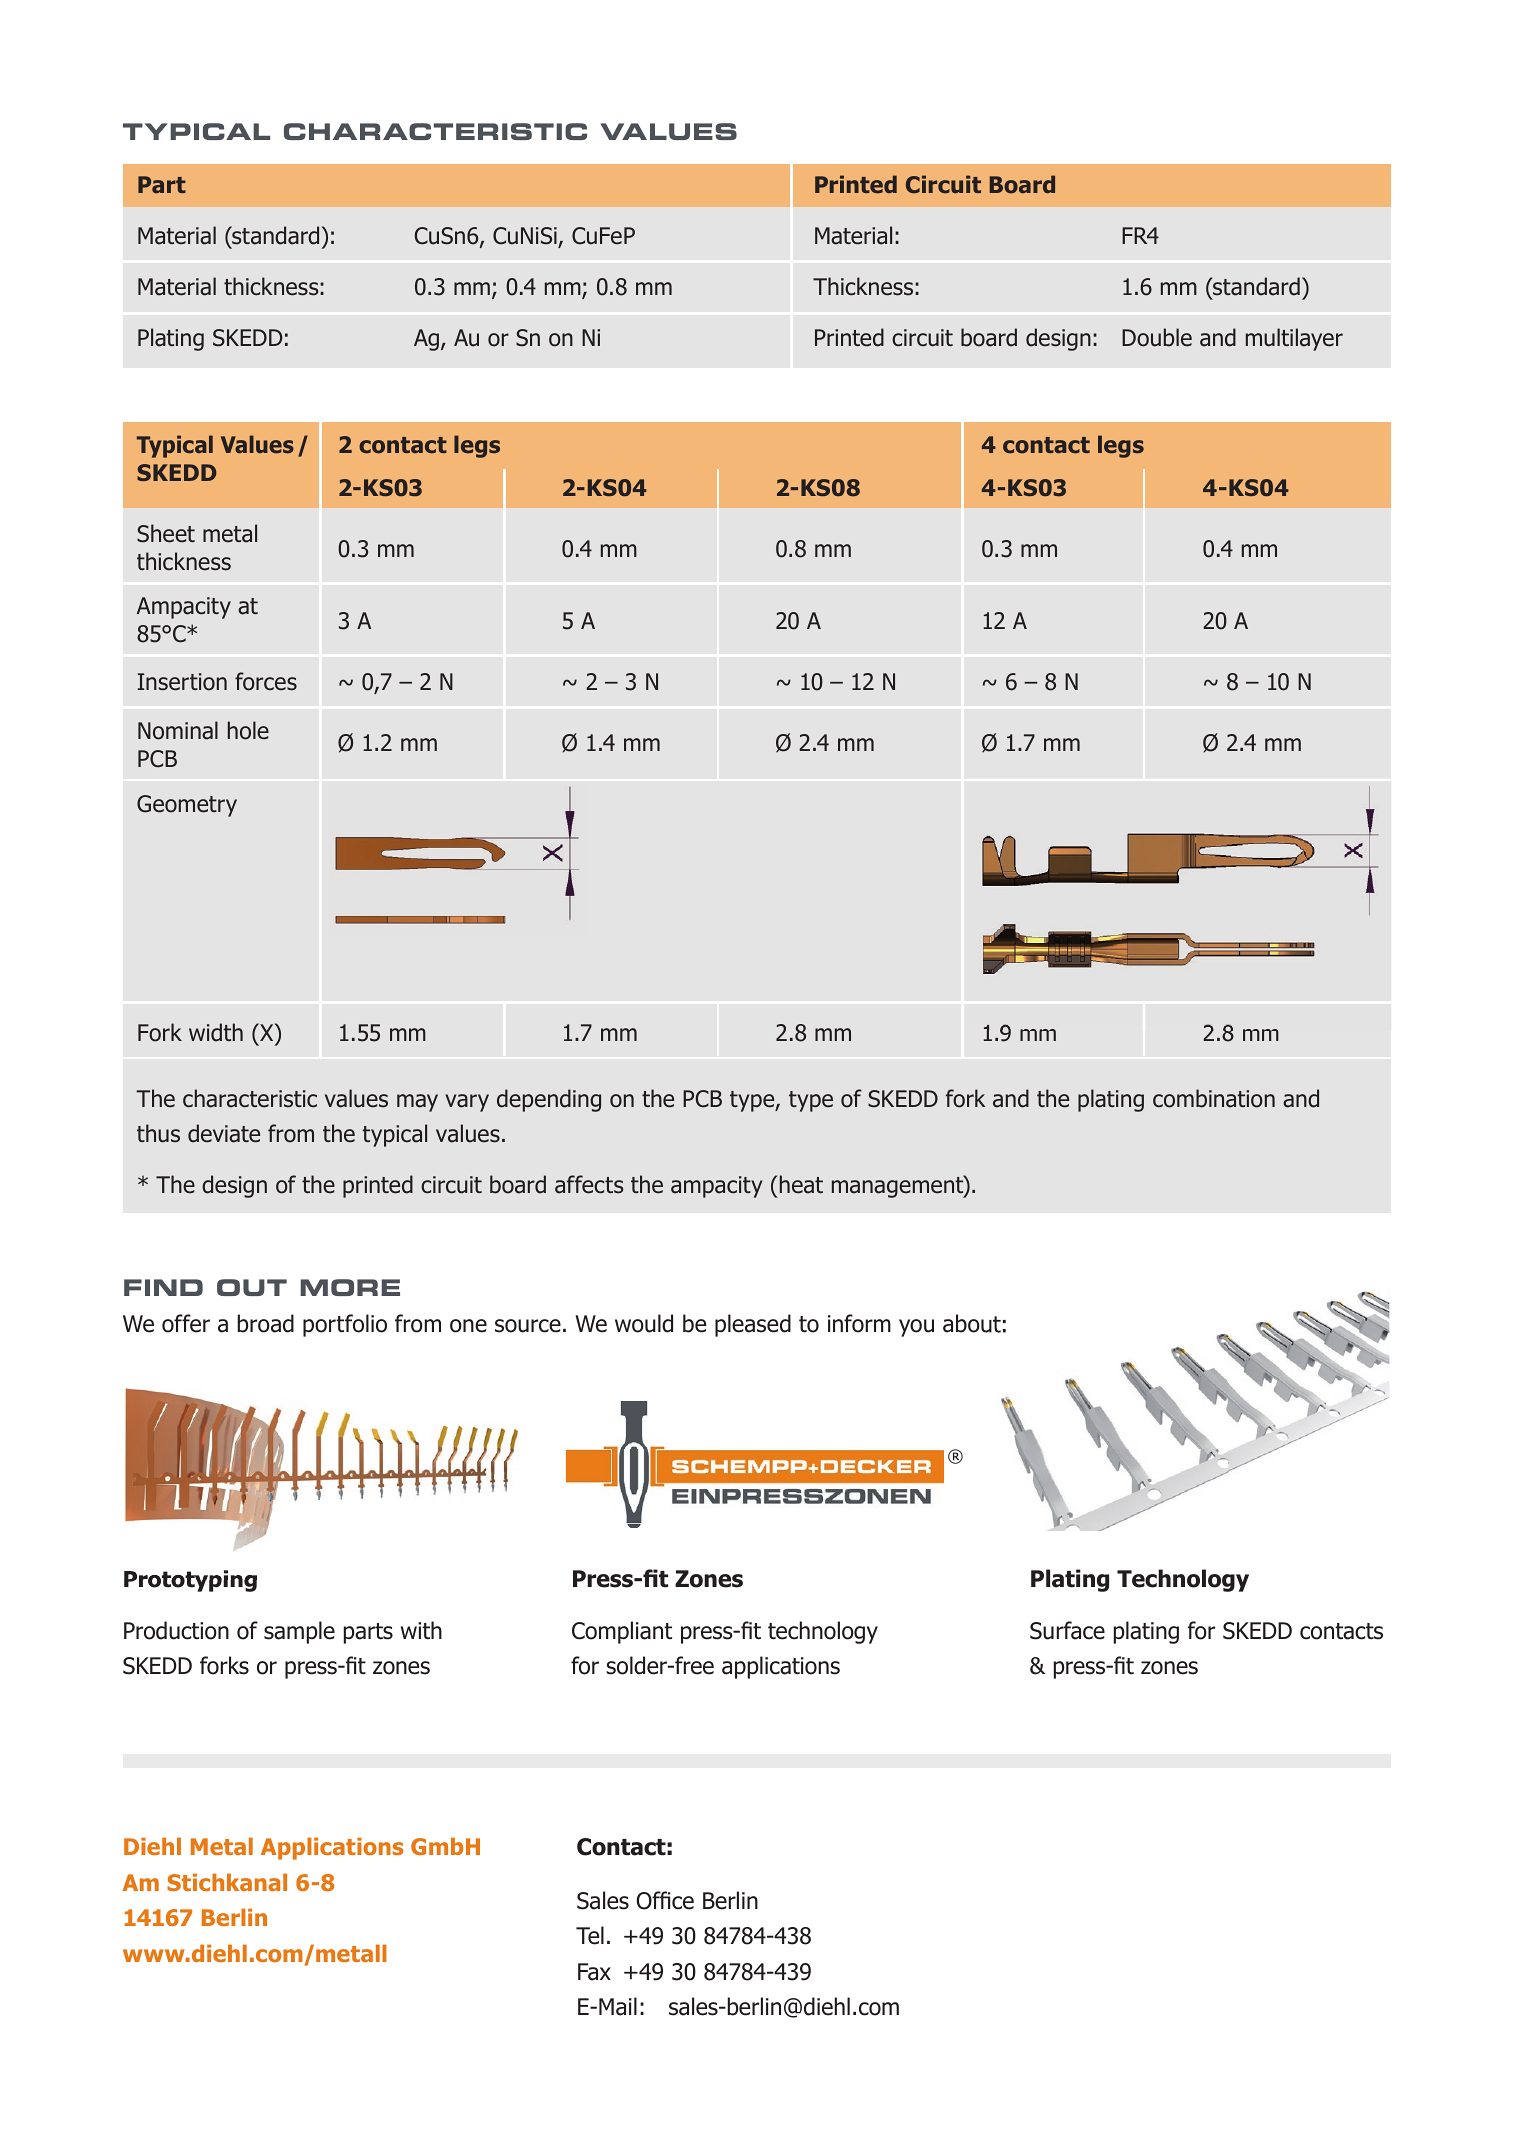 The height and width of the image is (2141, 1514). What do you see at coordinates (1067, 1630) in the image?
I see `Surface` at bounding box center [1067, 1630].
